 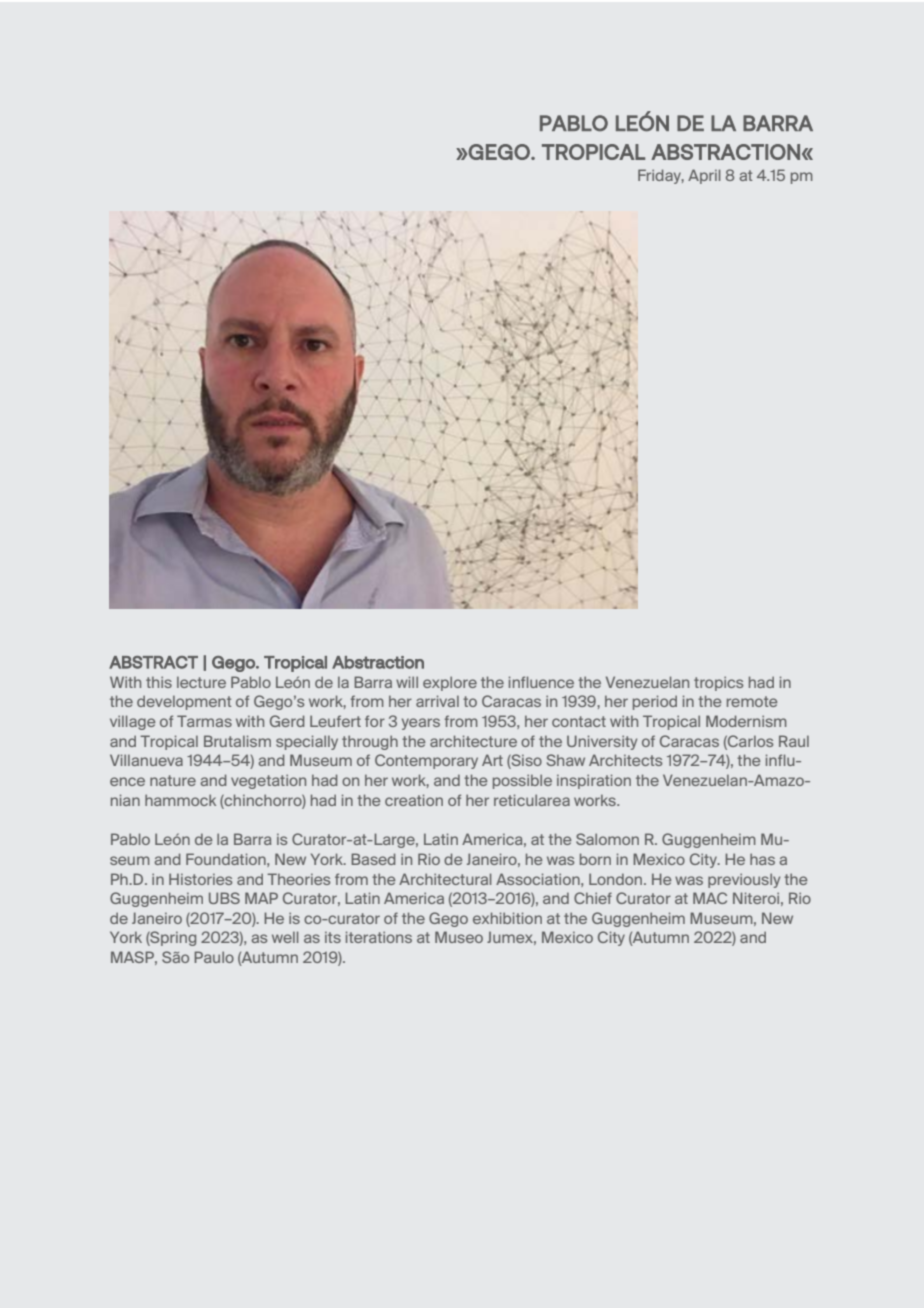 I want to click on architecture, so click(x=473, y=741).
